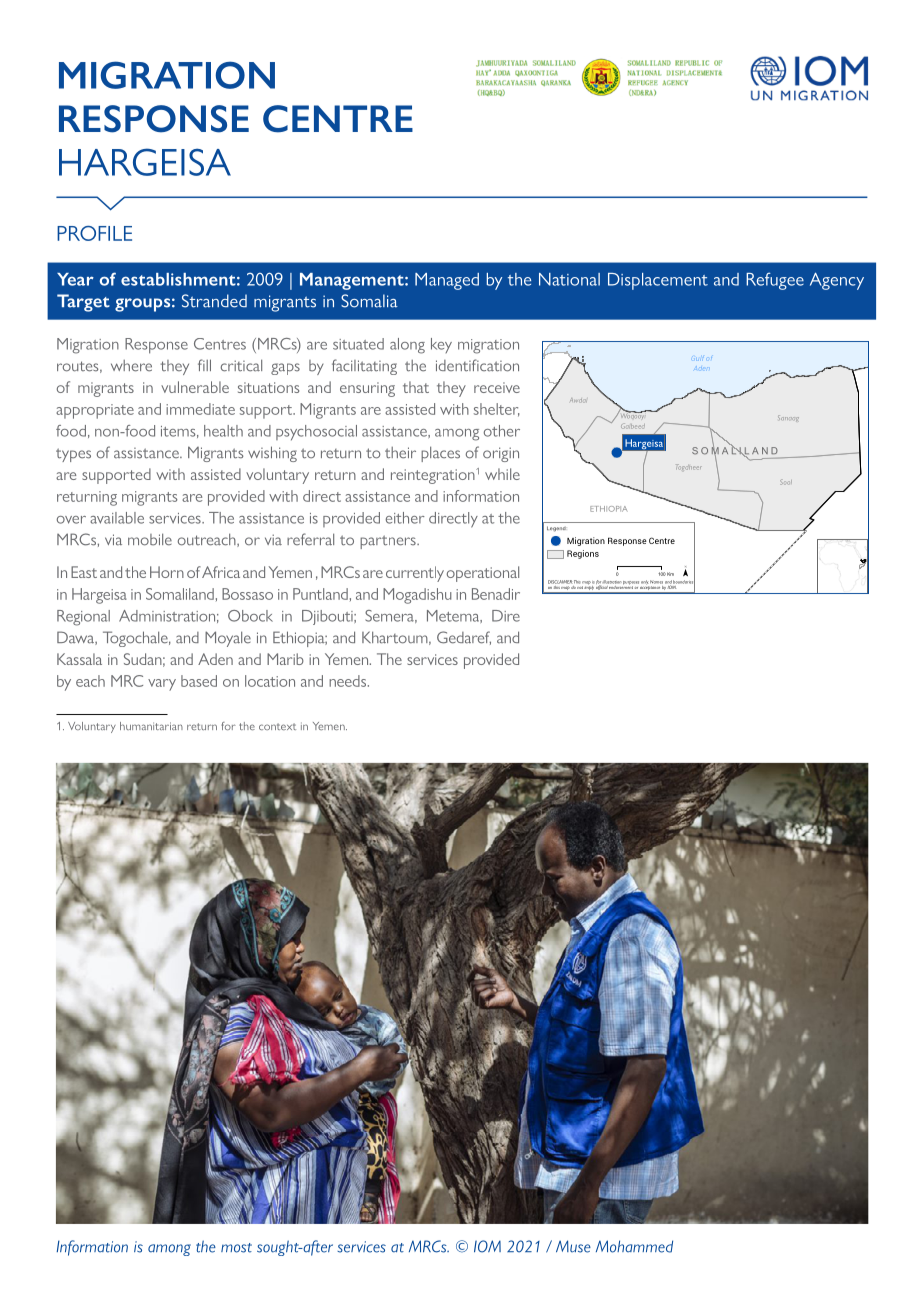 Image resolution: width=924 pixels, height=1308 pixels. I want to click on Refugee, so click(775, 281).
